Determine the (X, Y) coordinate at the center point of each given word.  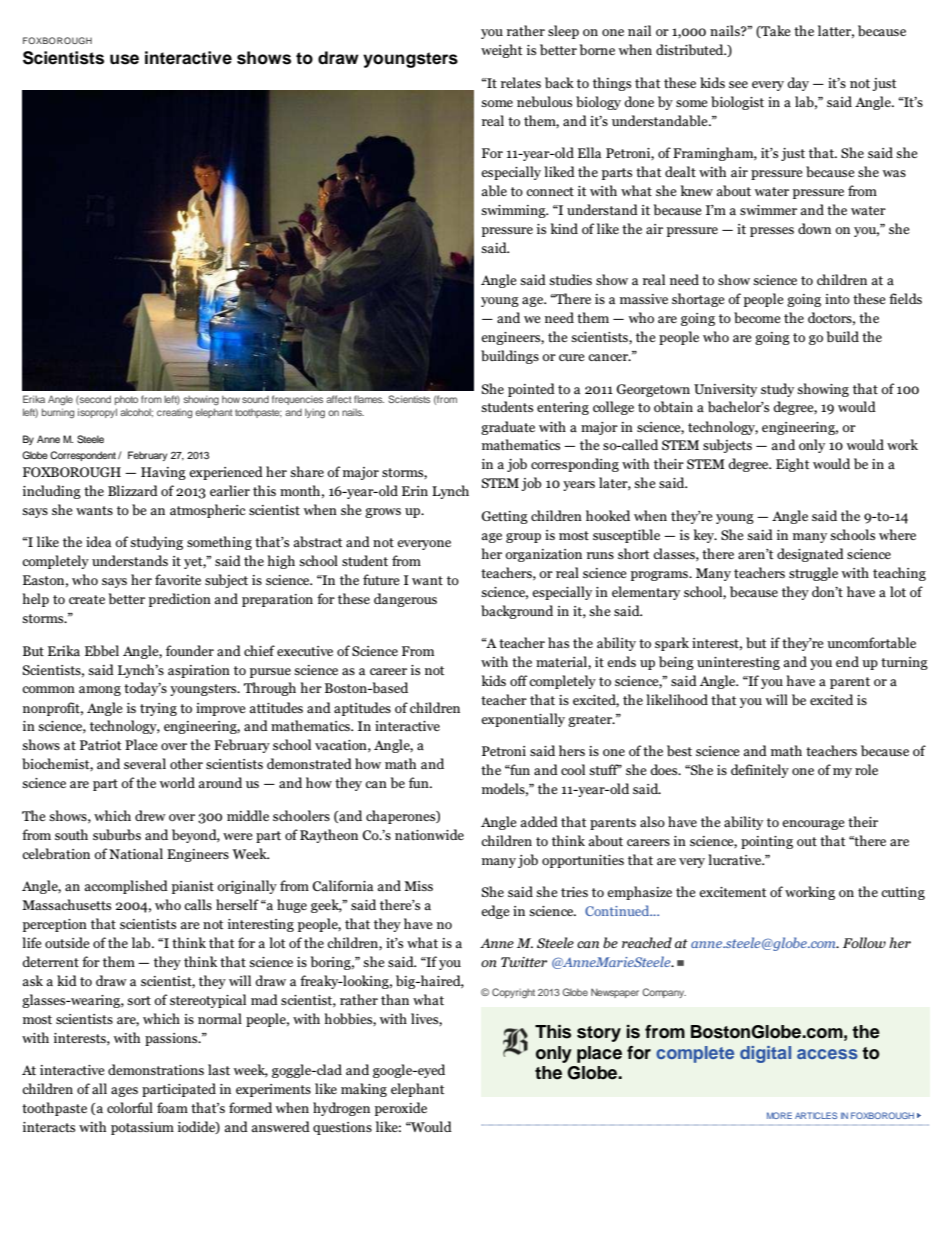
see (738, 84)
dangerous (405, 600)
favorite (178, 579)
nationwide (429, 834)
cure (572, 357)
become (757, 317)
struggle (813, 574)
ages (124, 1092)
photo (126, 400)
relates (521, 82)
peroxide (401, 1109)
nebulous (544, 101)
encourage (813, 825)
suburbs (117, 834)
